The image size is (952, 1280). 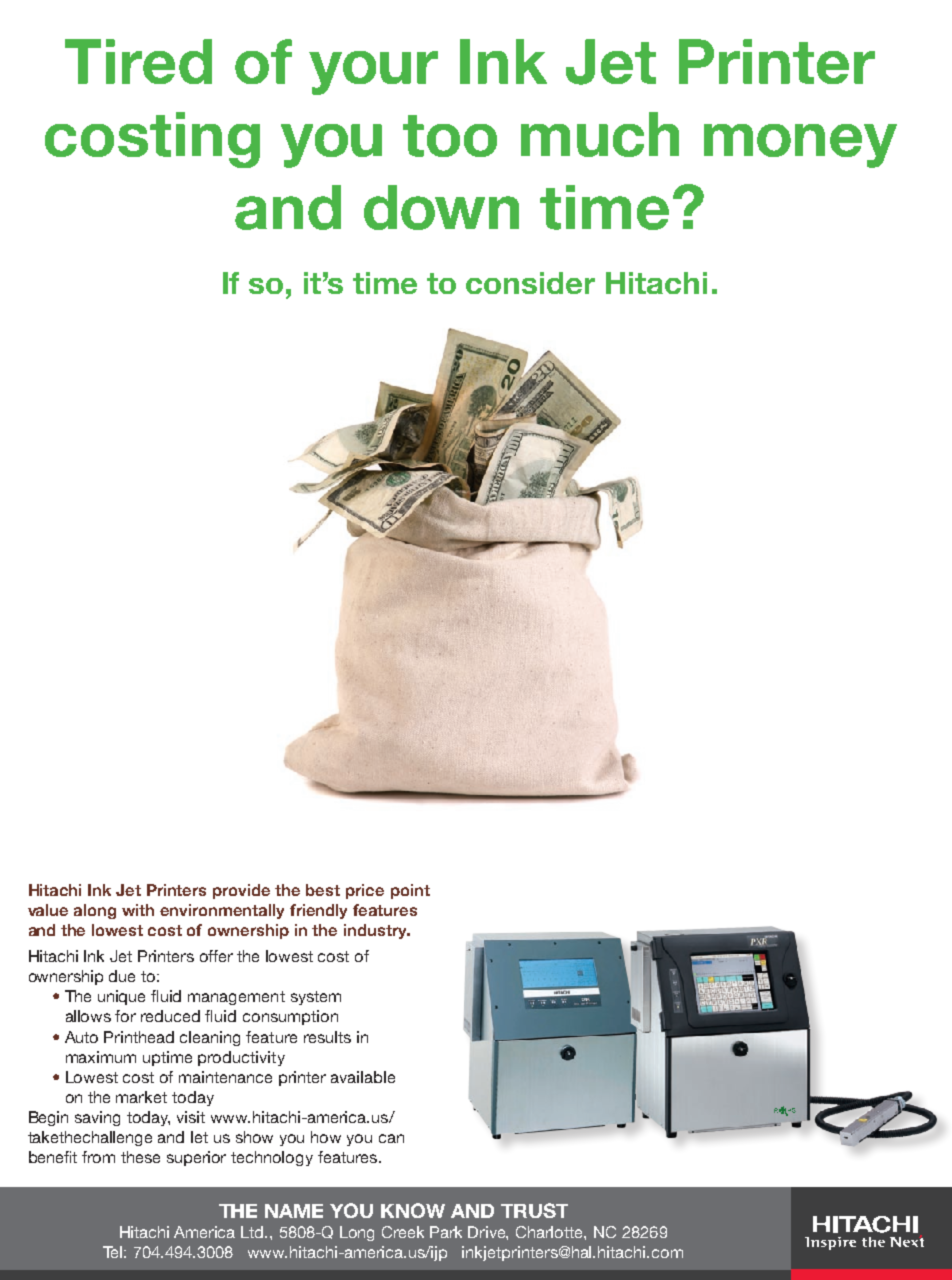 I want to click on price, so click(x=365, y=891).
